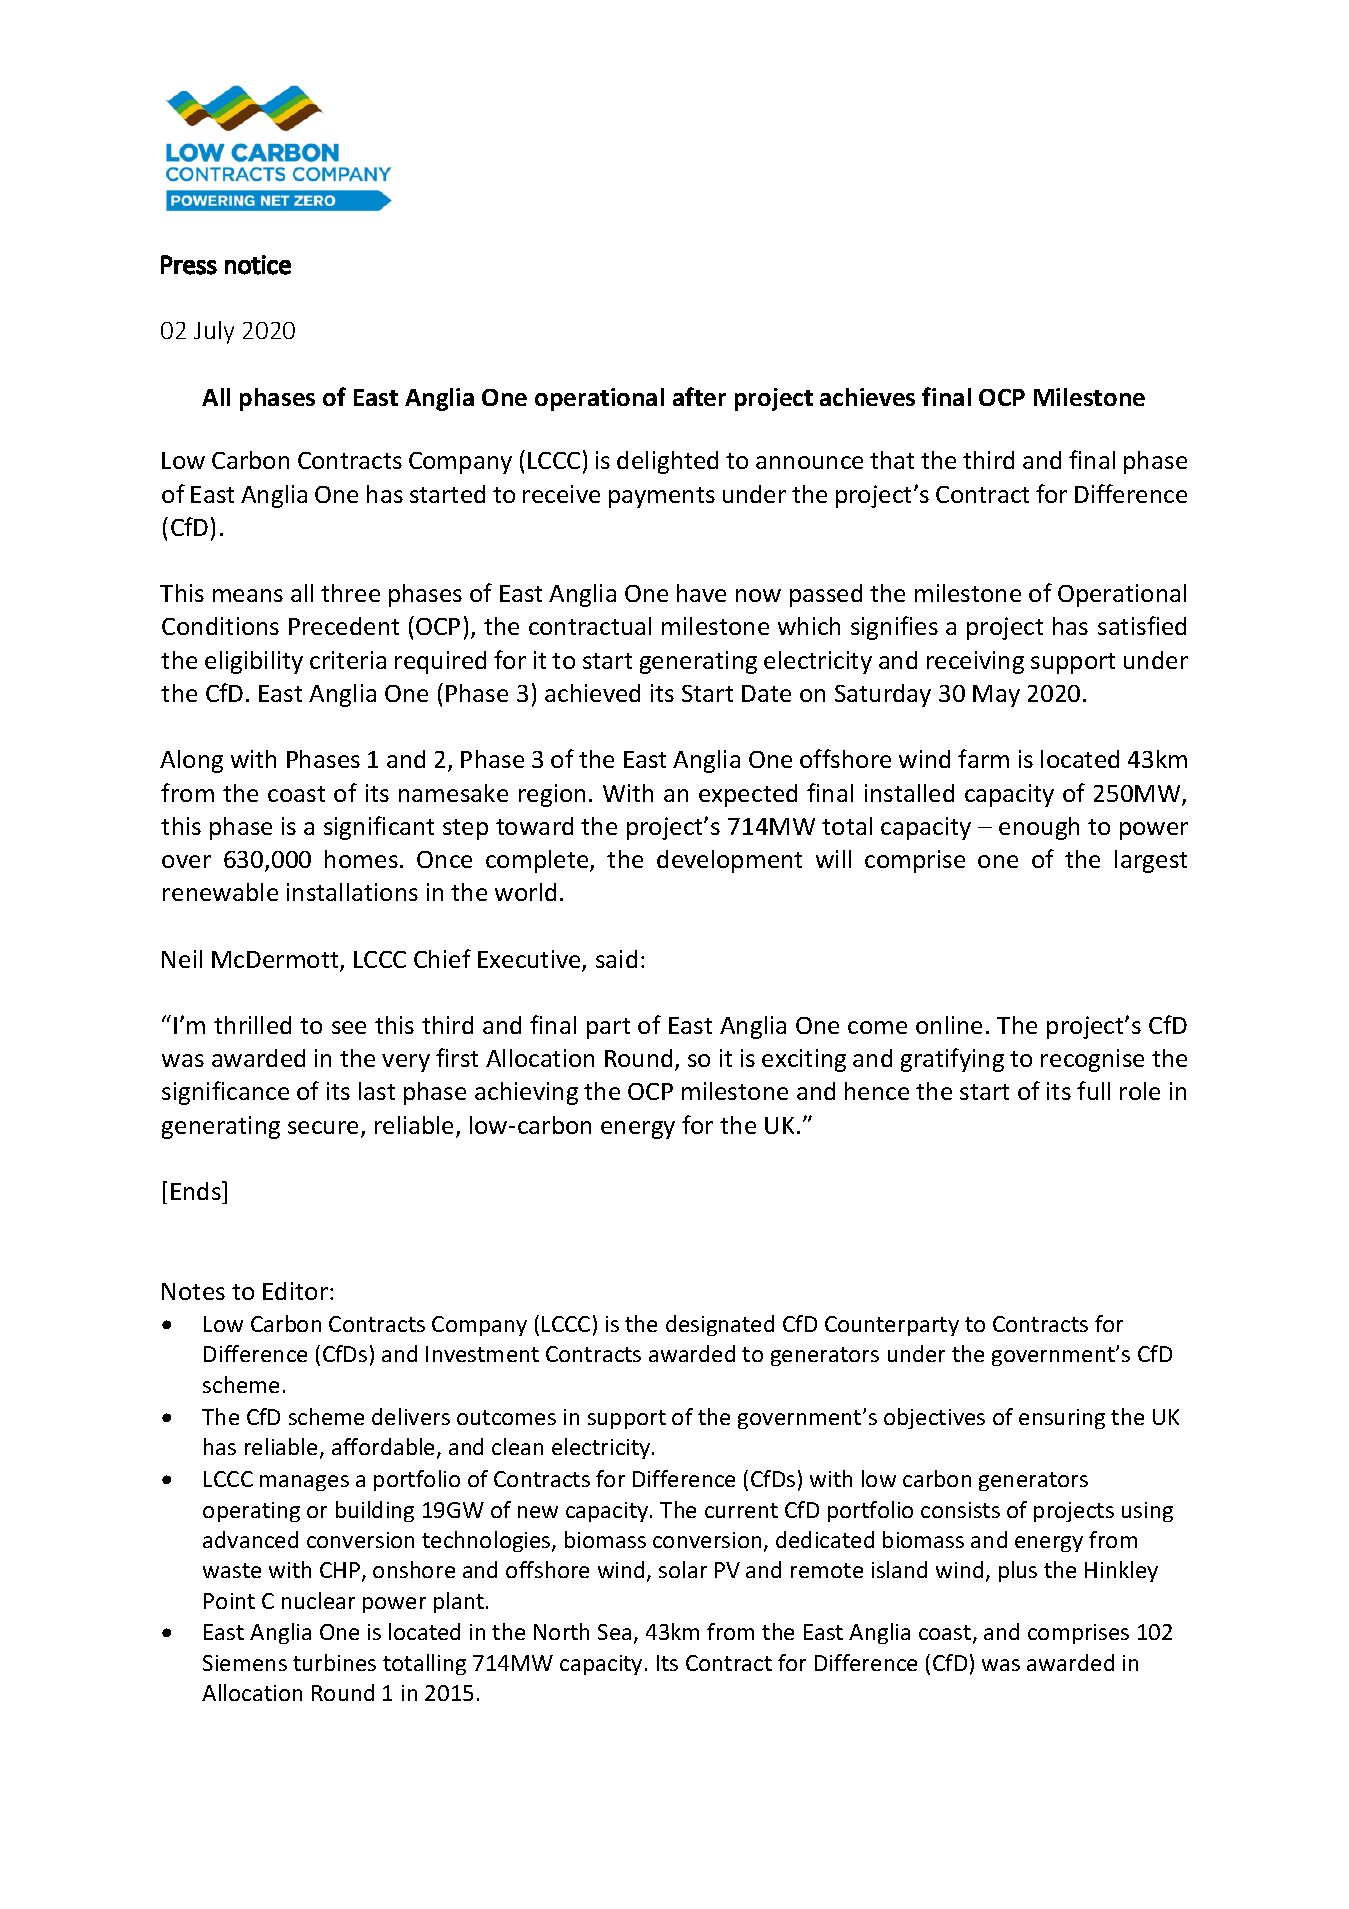 The image size is (1349, 1909). Describe the element at coordinates (318, 1600) in the screenshot. I see `nuclear` at that location.
